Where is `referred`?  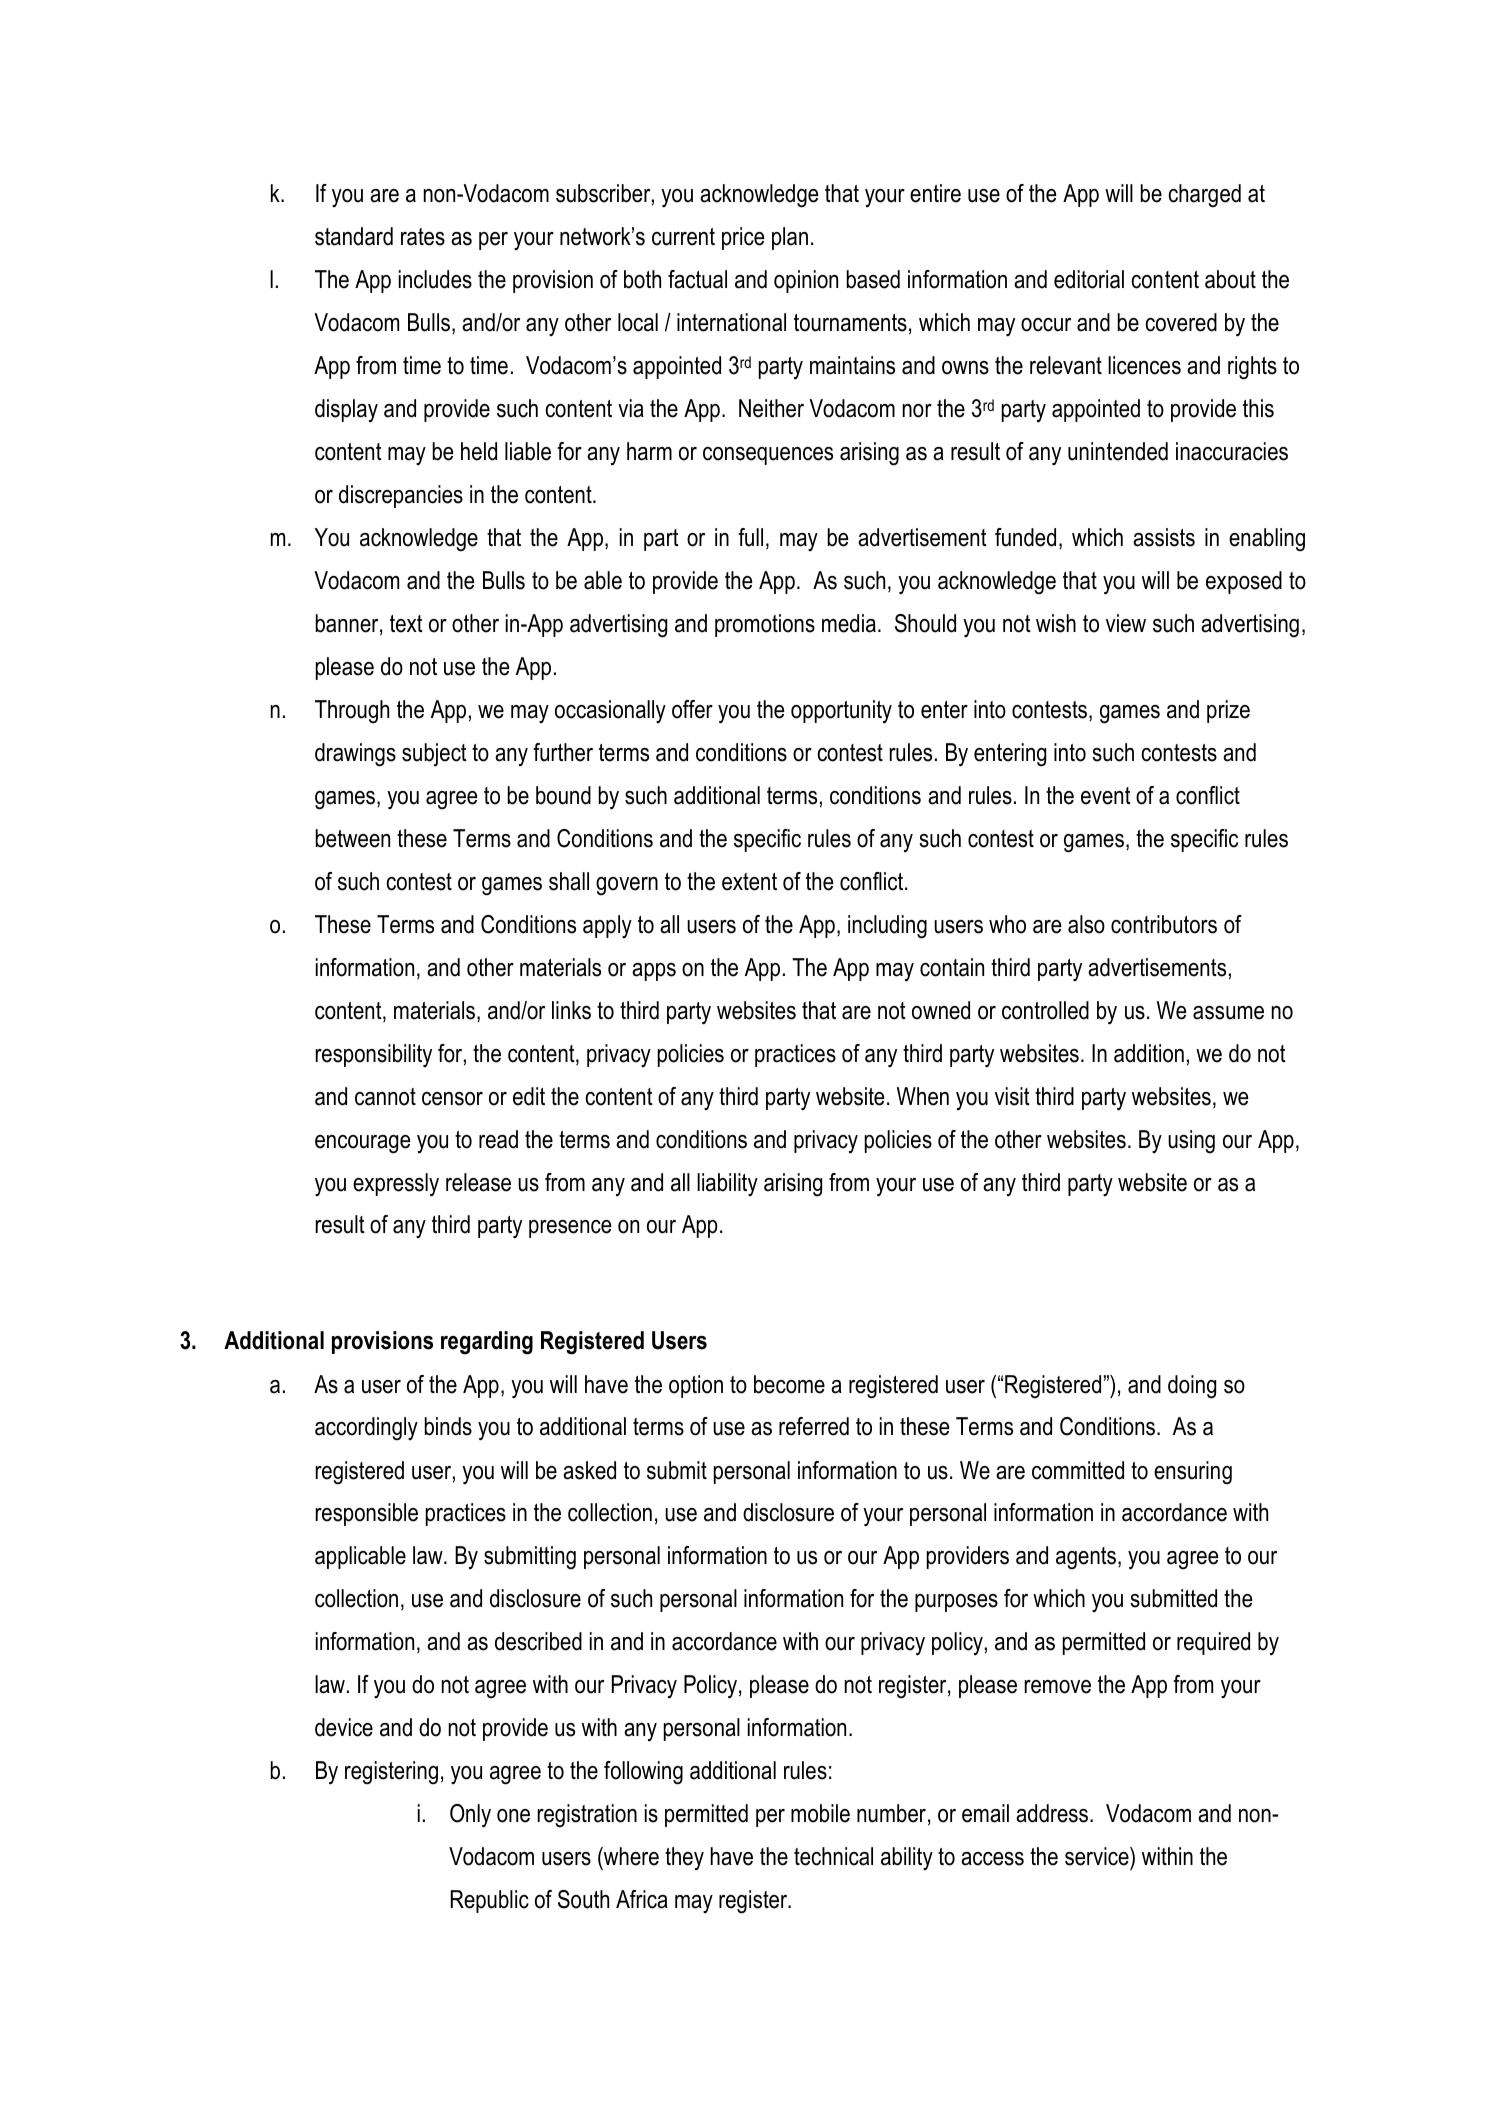
referred is located at coordinates (814, 1426).
